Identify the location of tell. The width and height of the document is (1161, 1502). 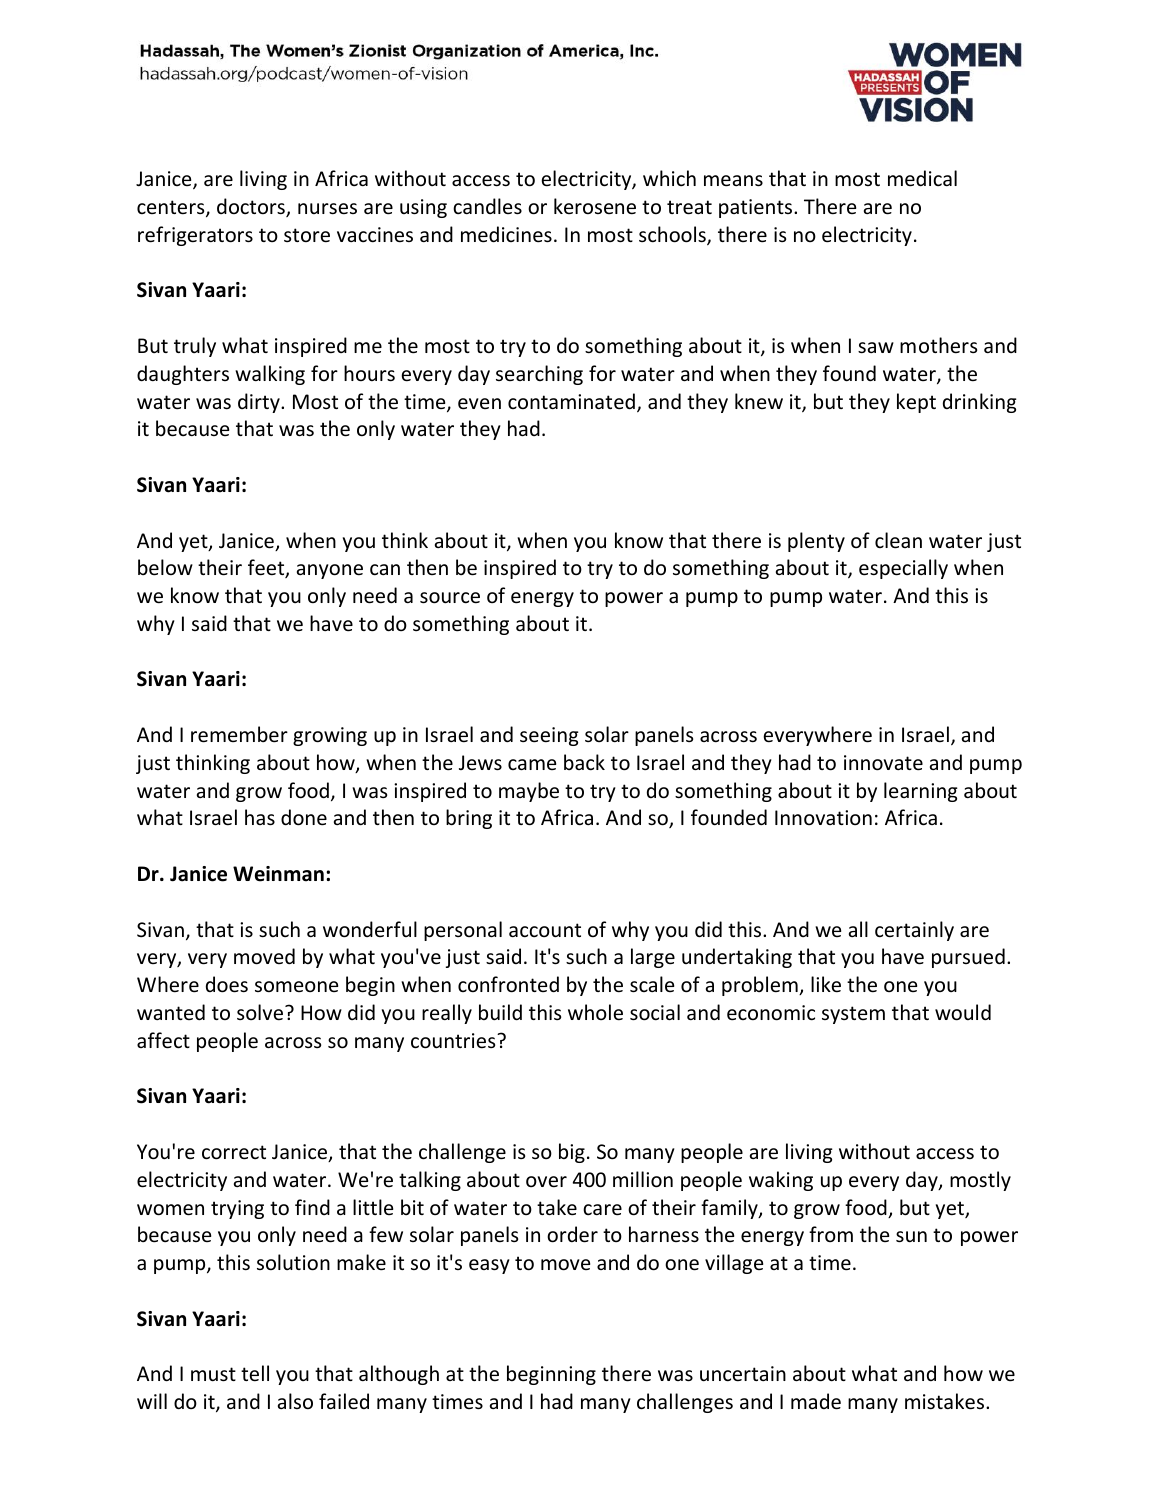
(255, 1373).
